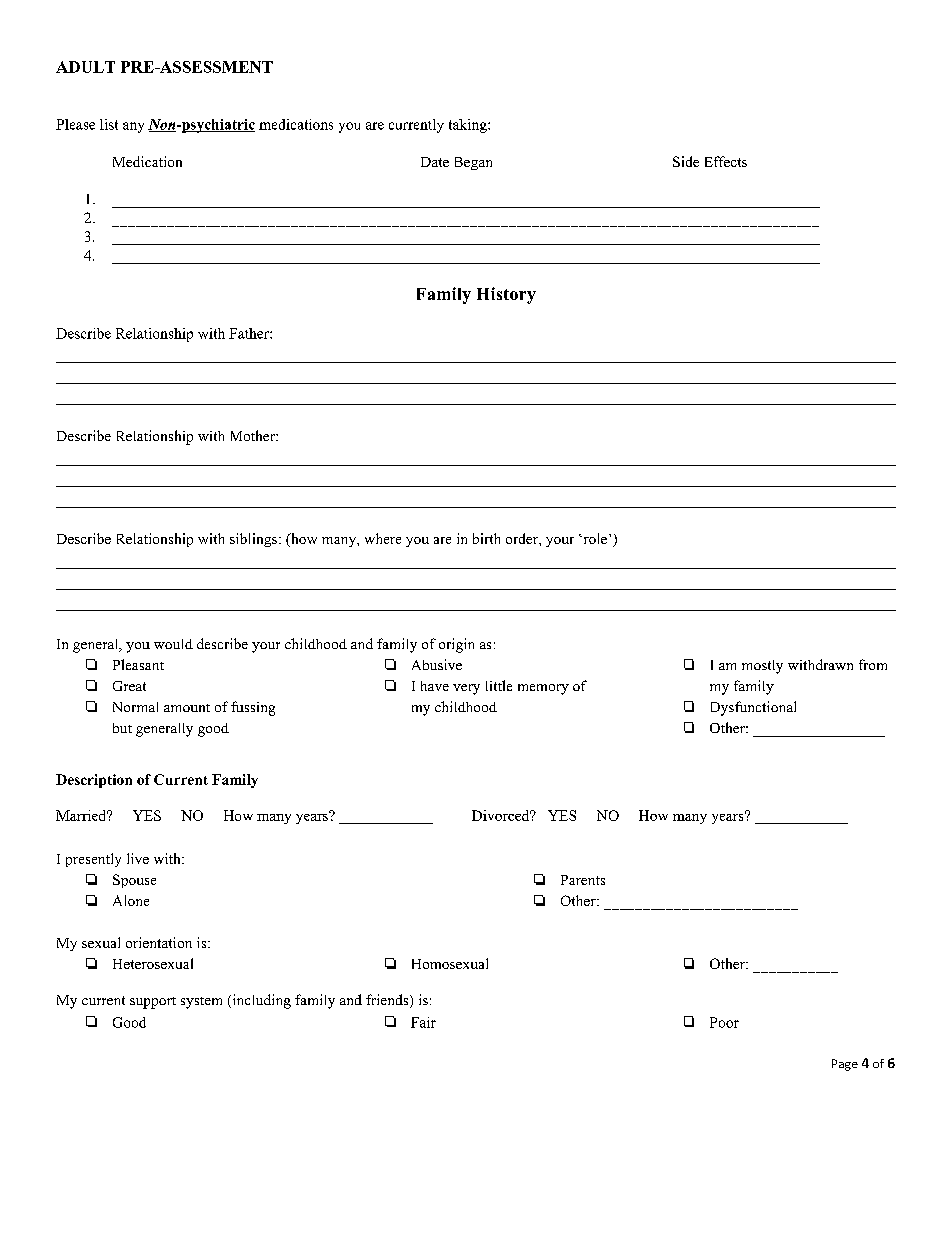  I want to click on siblings, so click(253, 540).
